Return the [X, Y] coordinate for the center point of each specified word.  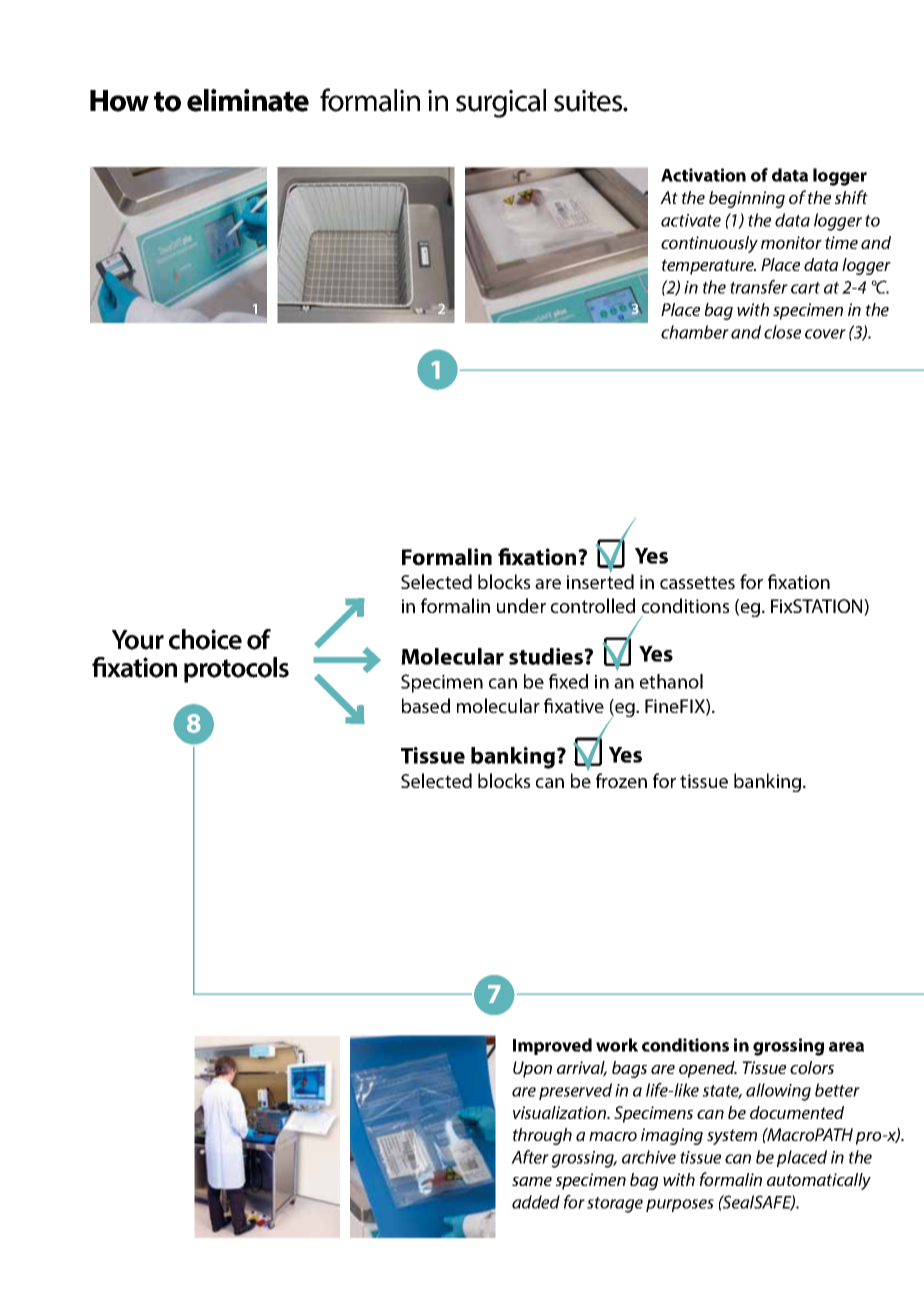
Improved [552, 1046]
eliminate [248, 100]
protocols [236, 670]
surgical [501, 103]
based [426, 705]
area [846, 1047]
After [530, 1157]
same [532, 1181]
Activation [703, 175]
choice [205, 639]
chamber [695, 332]
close [782, 332]
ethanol [671, 681]
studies [547, 656]
